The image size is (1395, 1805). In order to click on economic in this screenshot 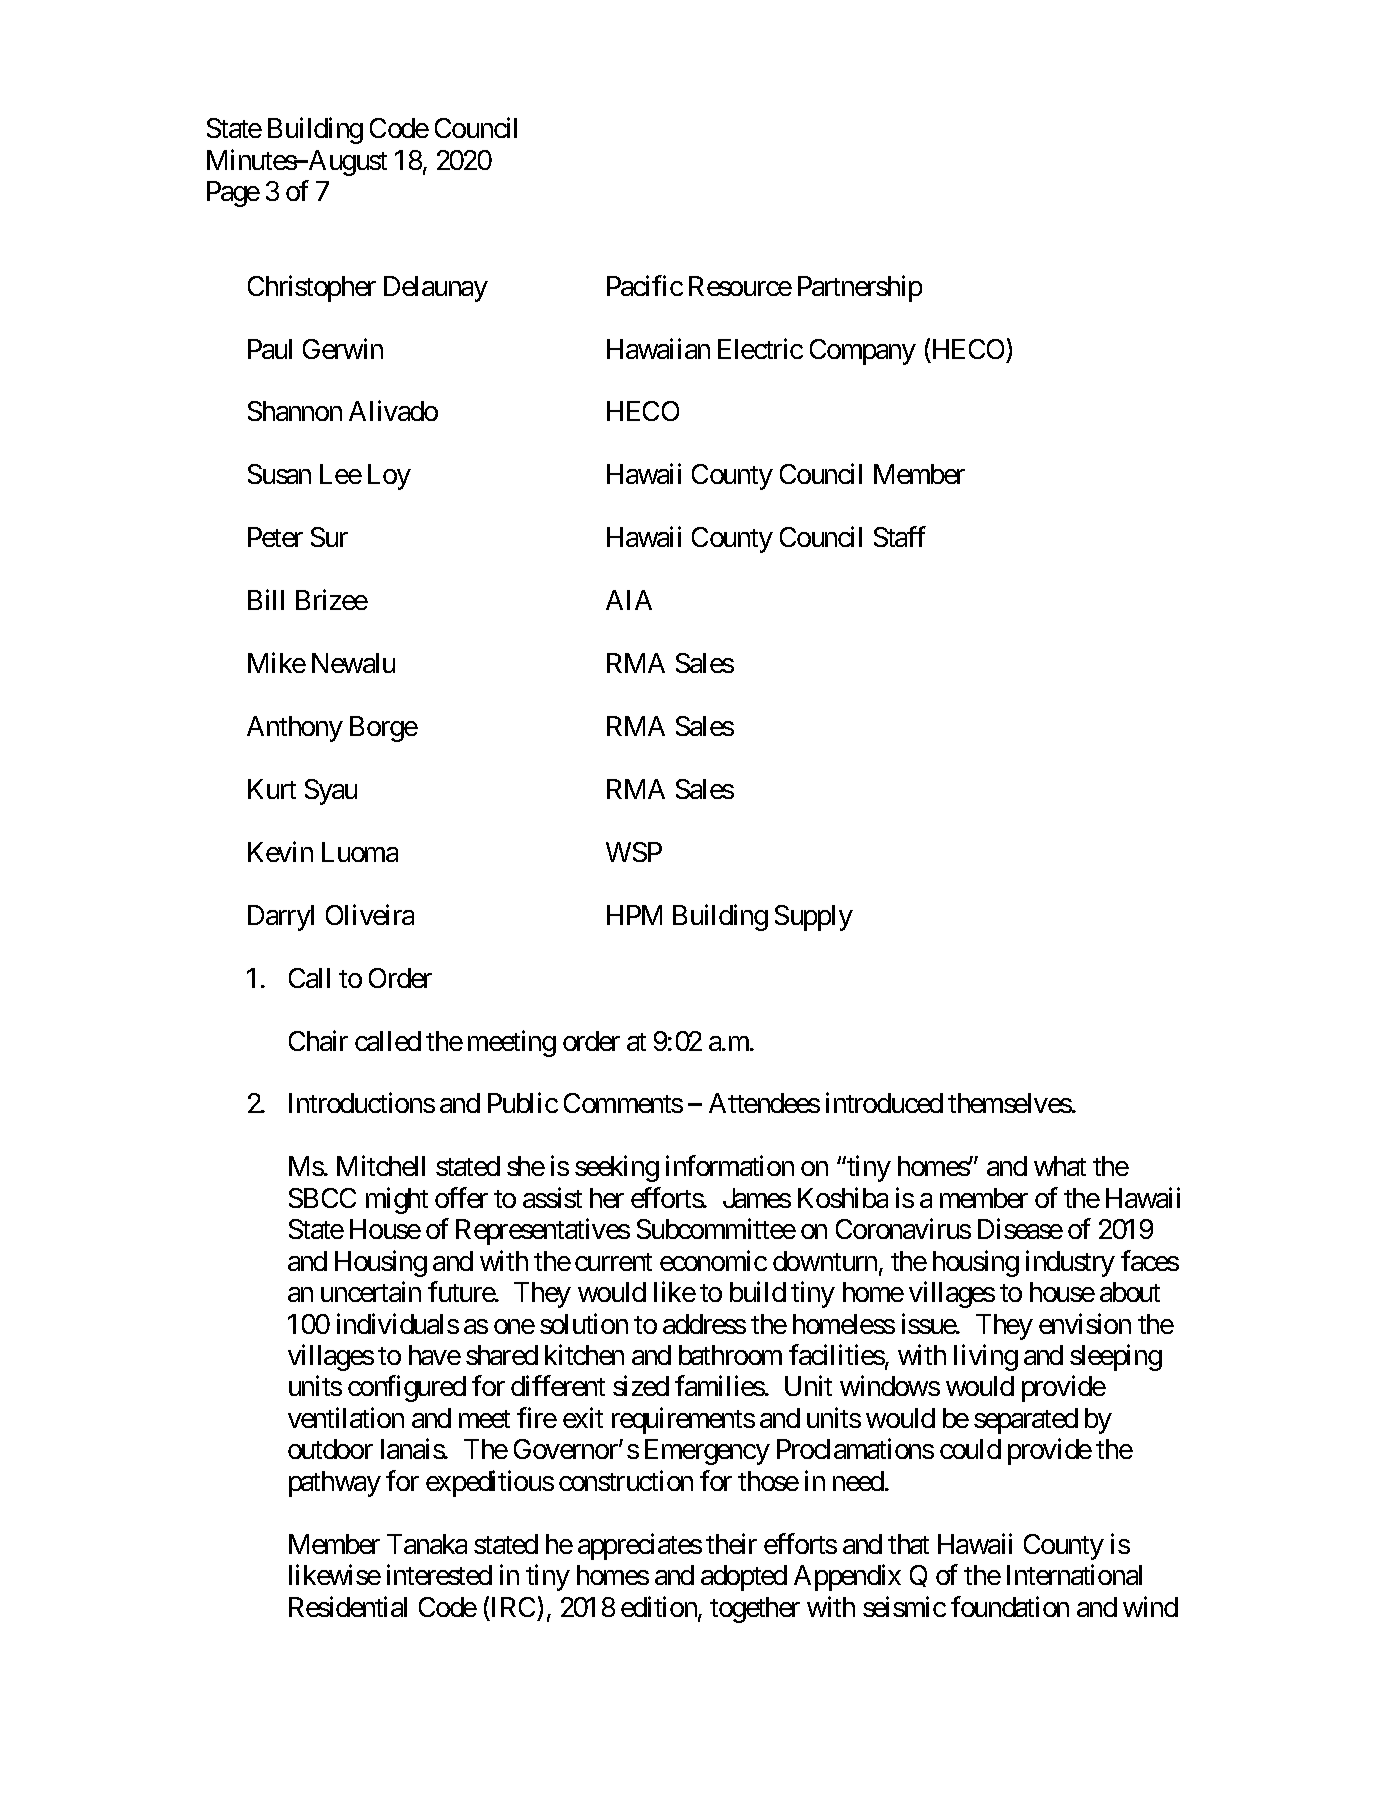, I will do `click(713, 1260)`.
